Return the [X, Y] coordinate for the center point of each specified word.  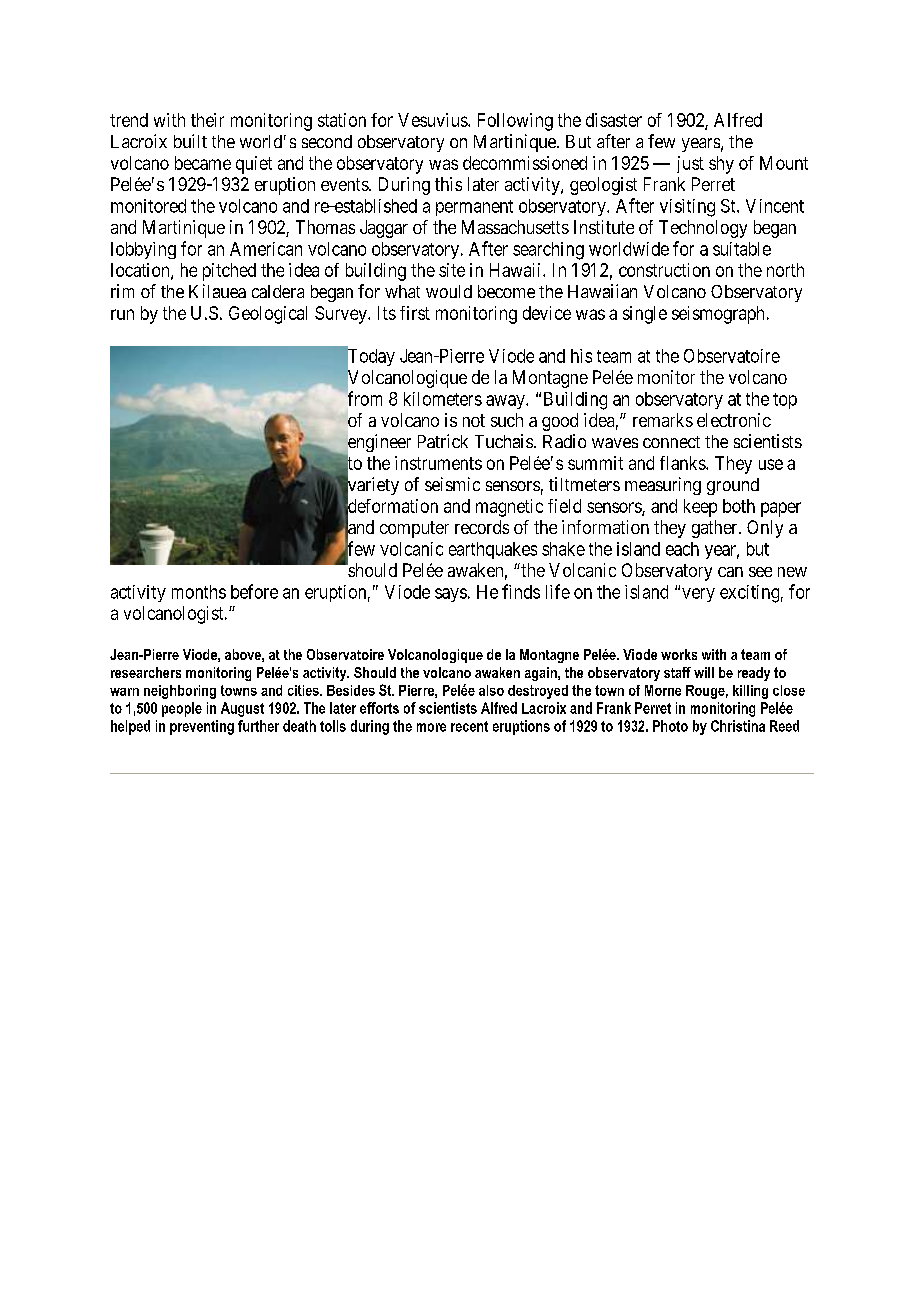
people [182, 709]
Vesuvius [433, 120]
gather [716, 529]
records [482, 527]
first [415, 313]
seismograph [718, 315]
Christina [738, 726]
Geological [268, 315]
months [199, 592]
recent [469, 726]
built [190, 141]
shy [721, 165]
